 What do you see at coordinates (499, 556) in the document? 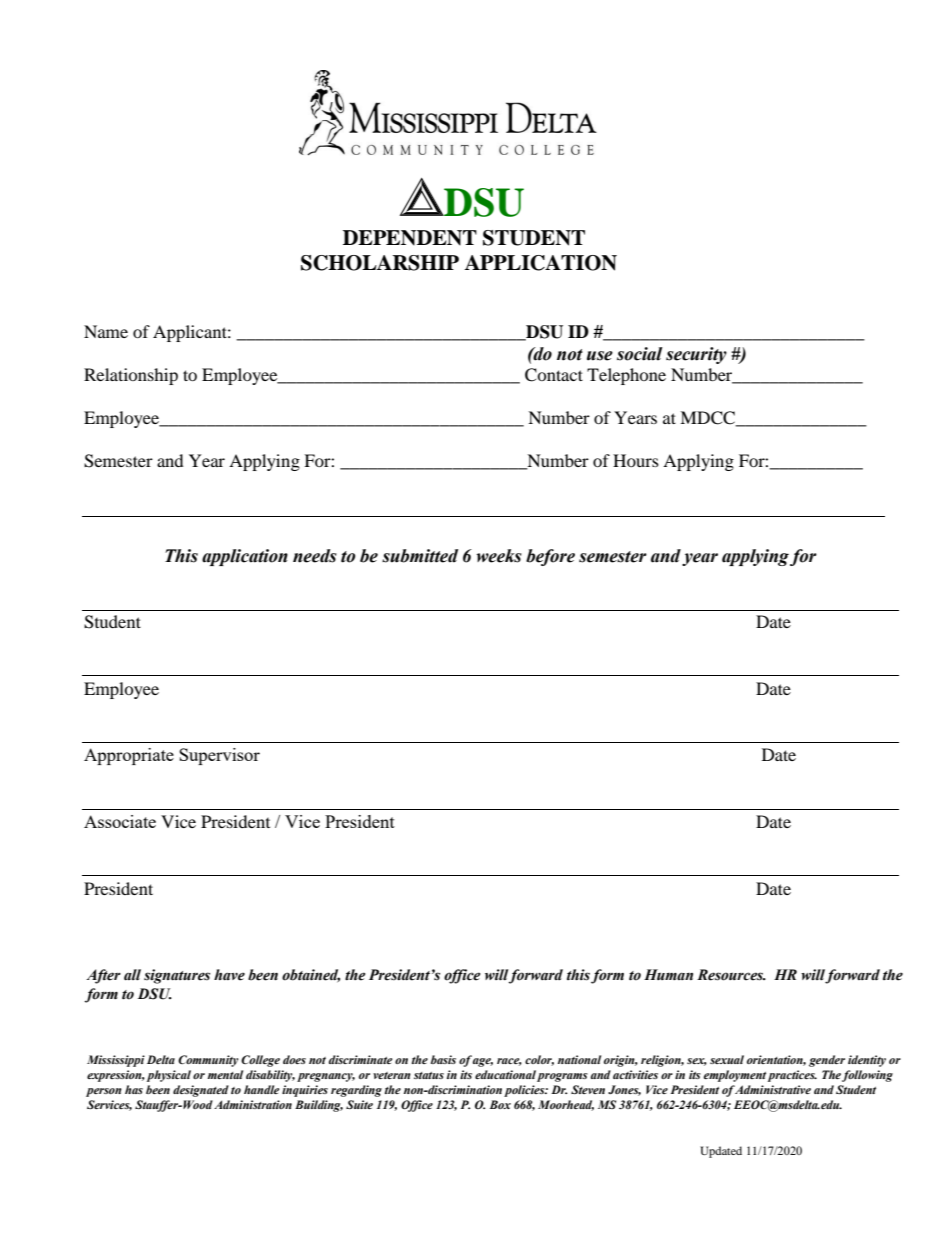
I see `weeks` at bounding box center [499, 556].
